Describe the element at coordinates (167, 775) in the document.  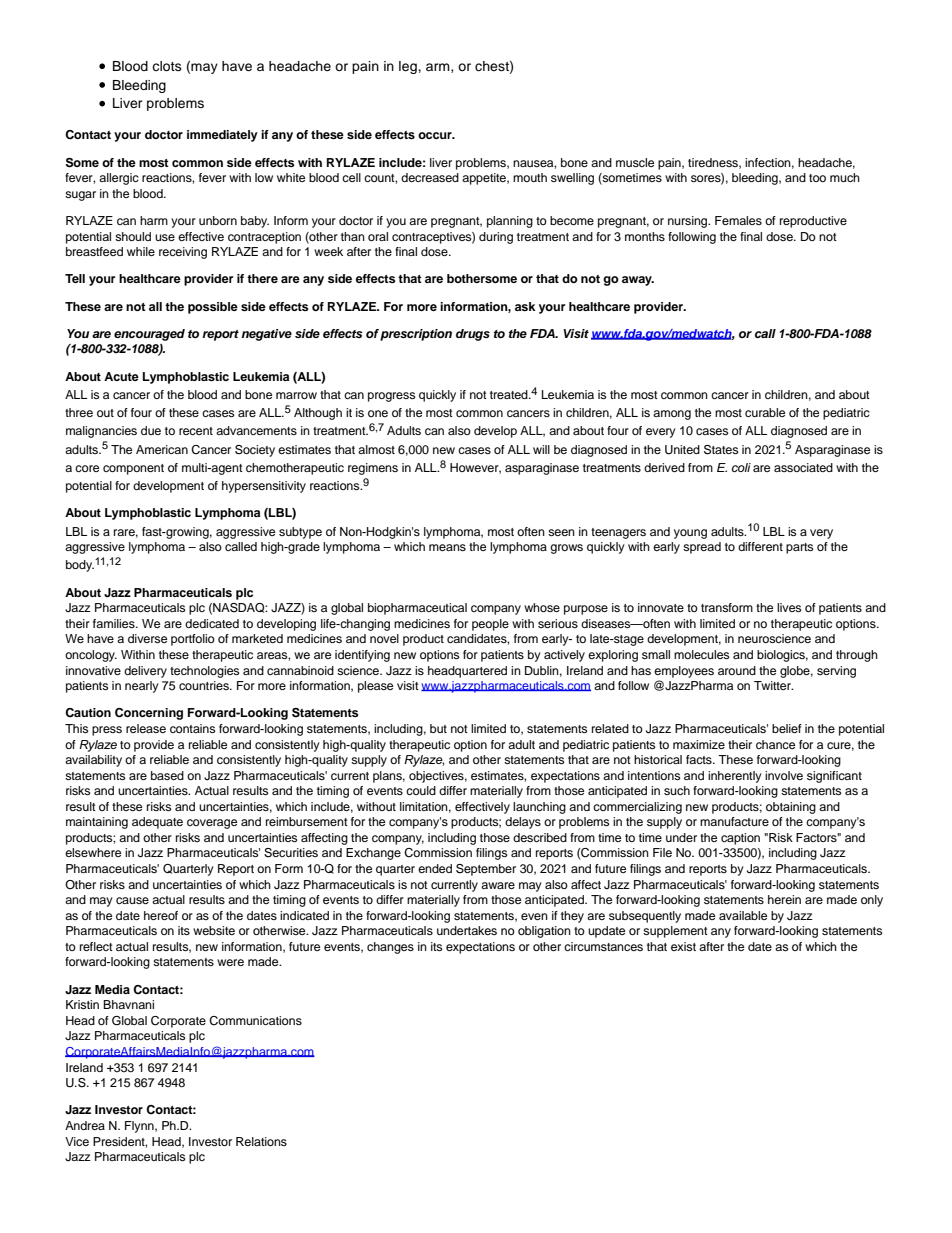
I see `based` at that location.
